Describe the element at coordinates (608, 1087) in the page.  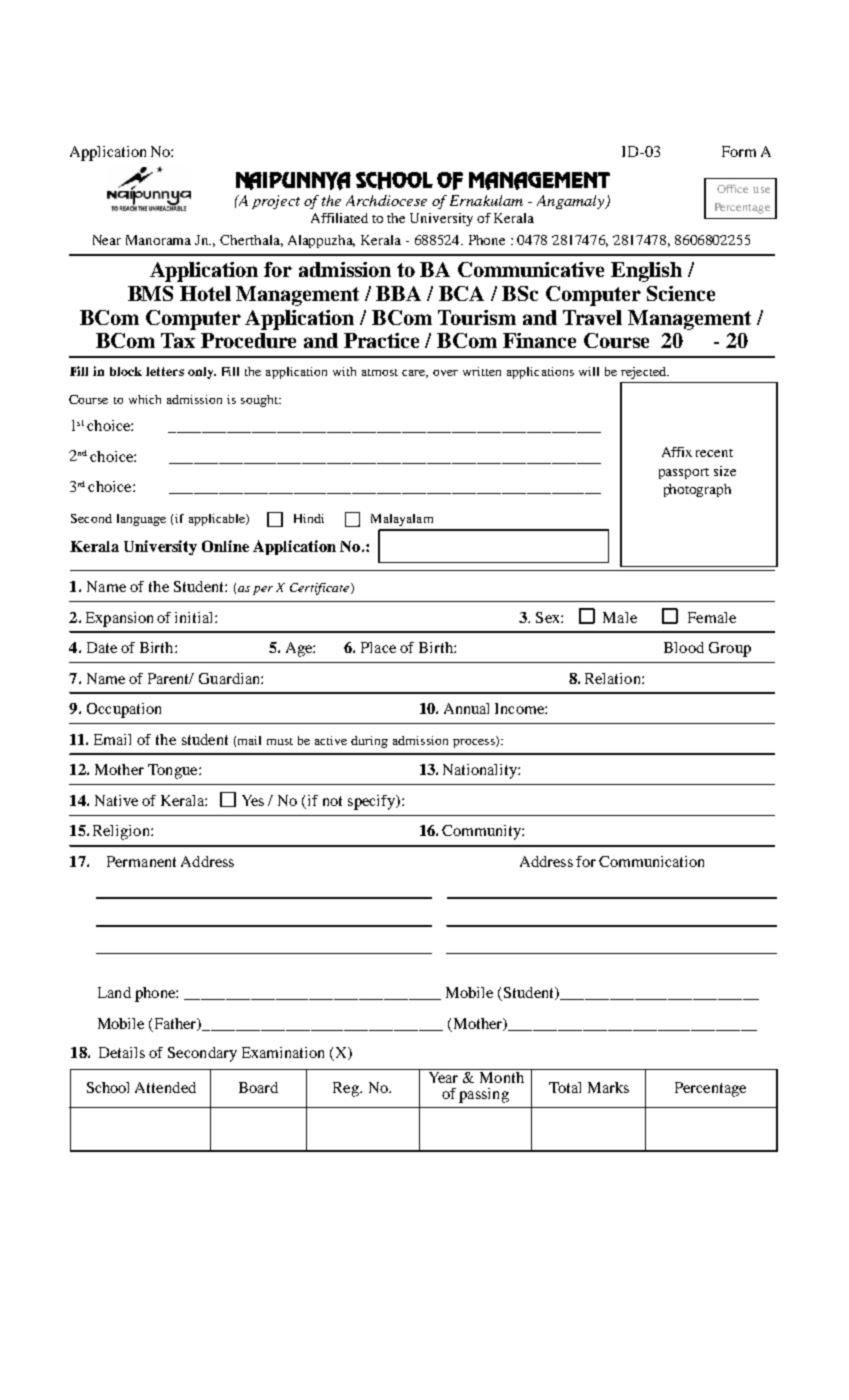
I see `Marks` at that location.
